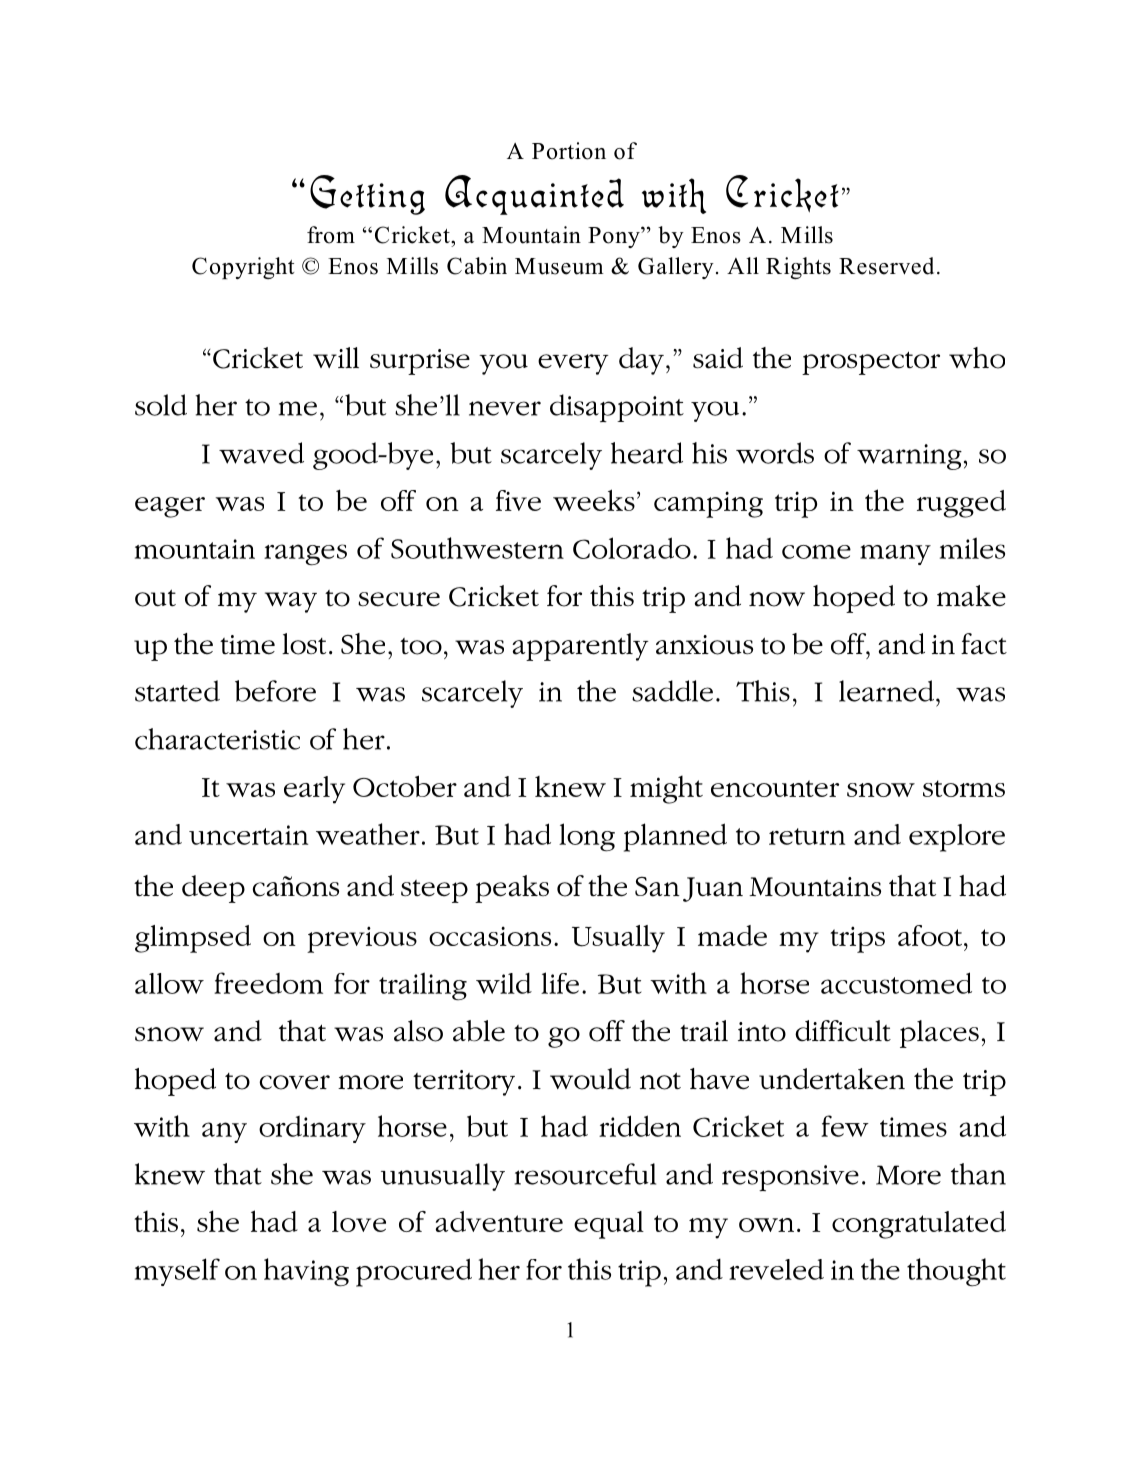  What do you see at coordinates (617, 408) in the screenshot?
I see `disappoint` at bounding box center [617, 408].
